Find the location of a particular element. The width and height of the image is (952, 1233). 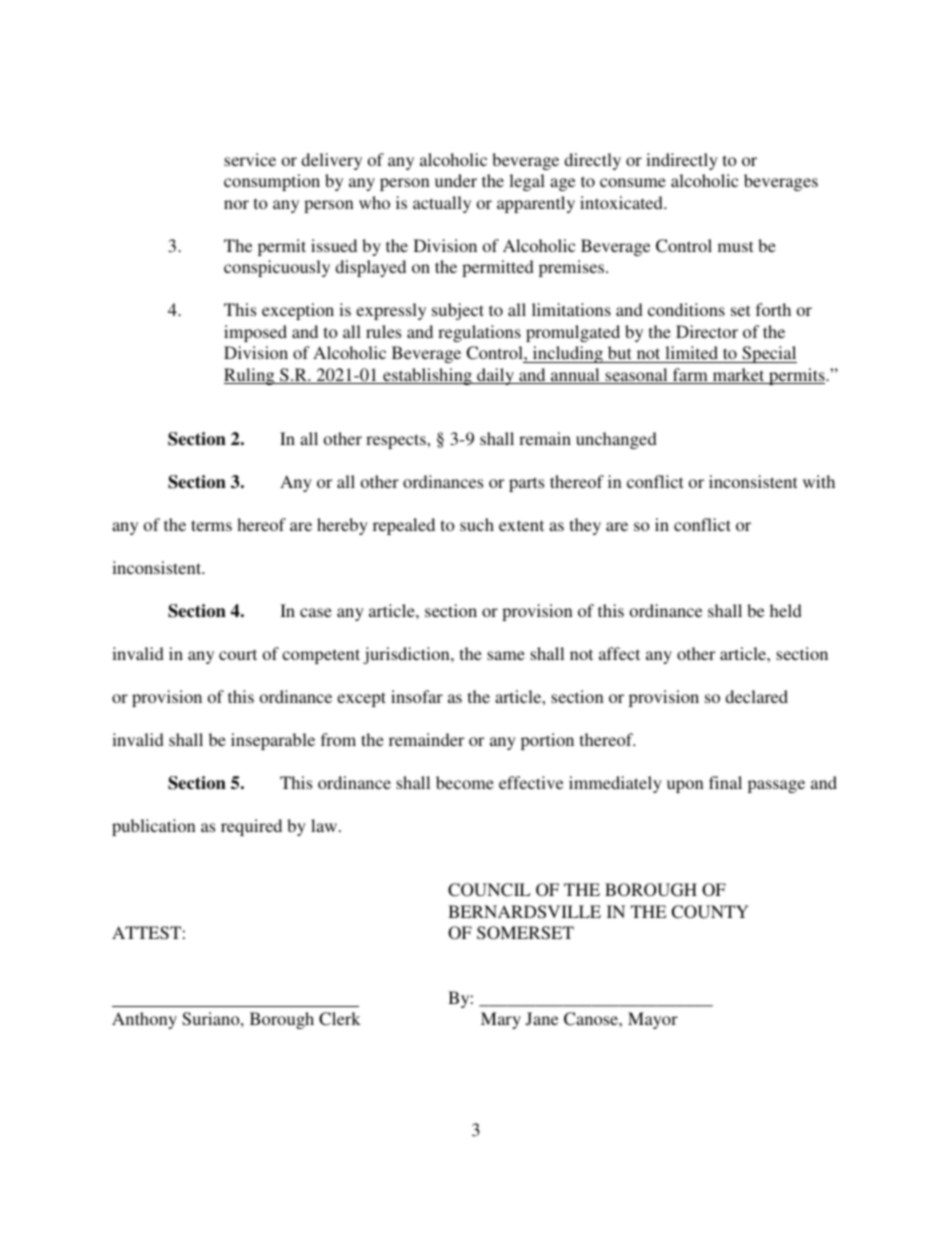

required is located at coordinates (251, 827).
